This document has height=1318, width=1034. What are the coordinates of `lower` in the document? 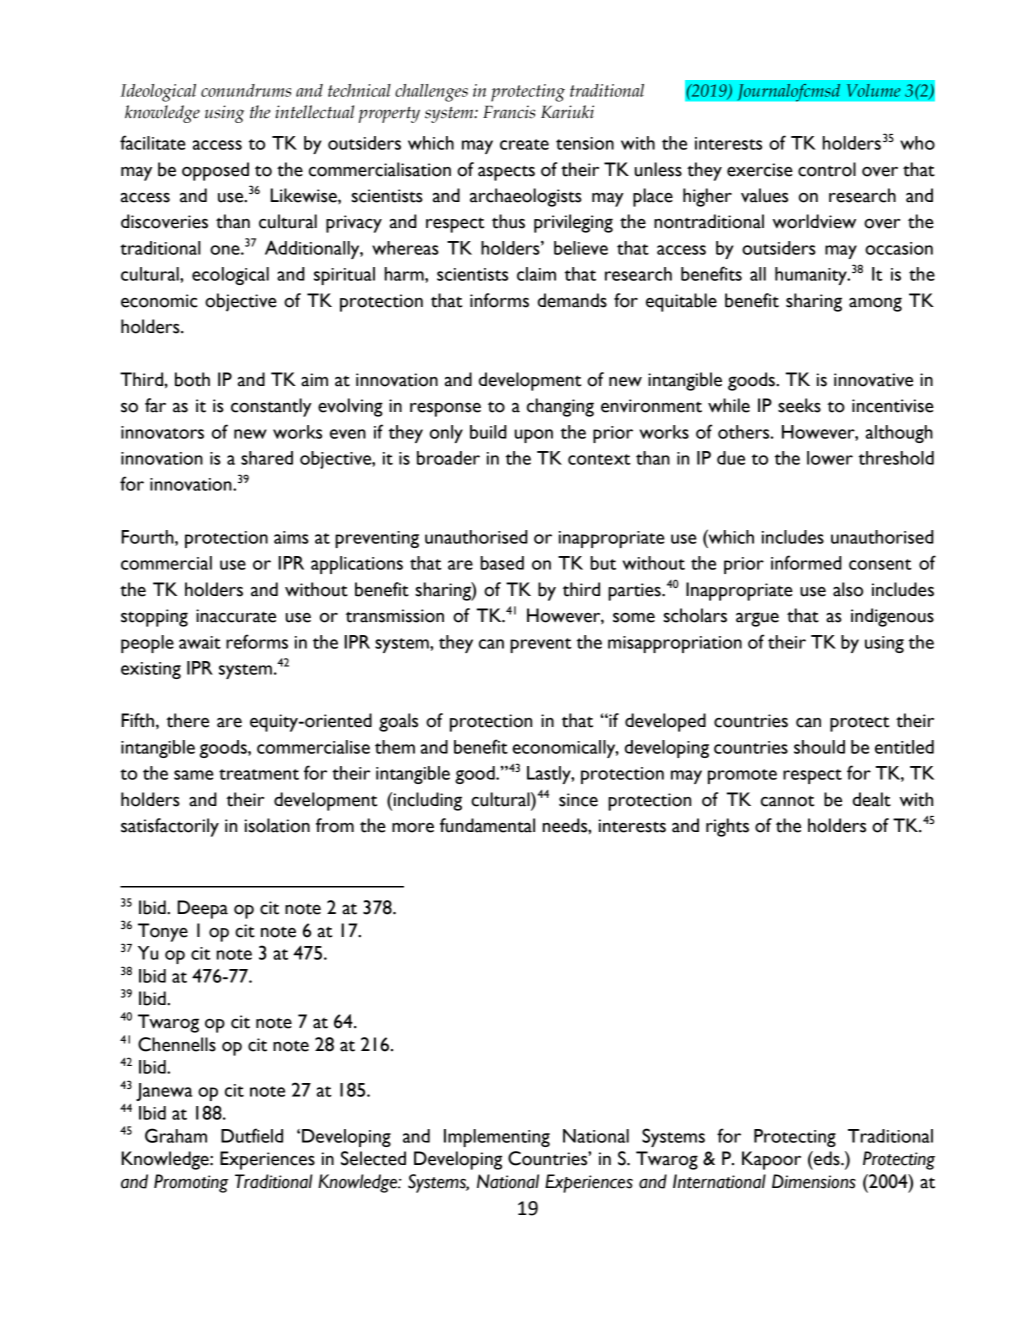 It's located at (830, 458).
